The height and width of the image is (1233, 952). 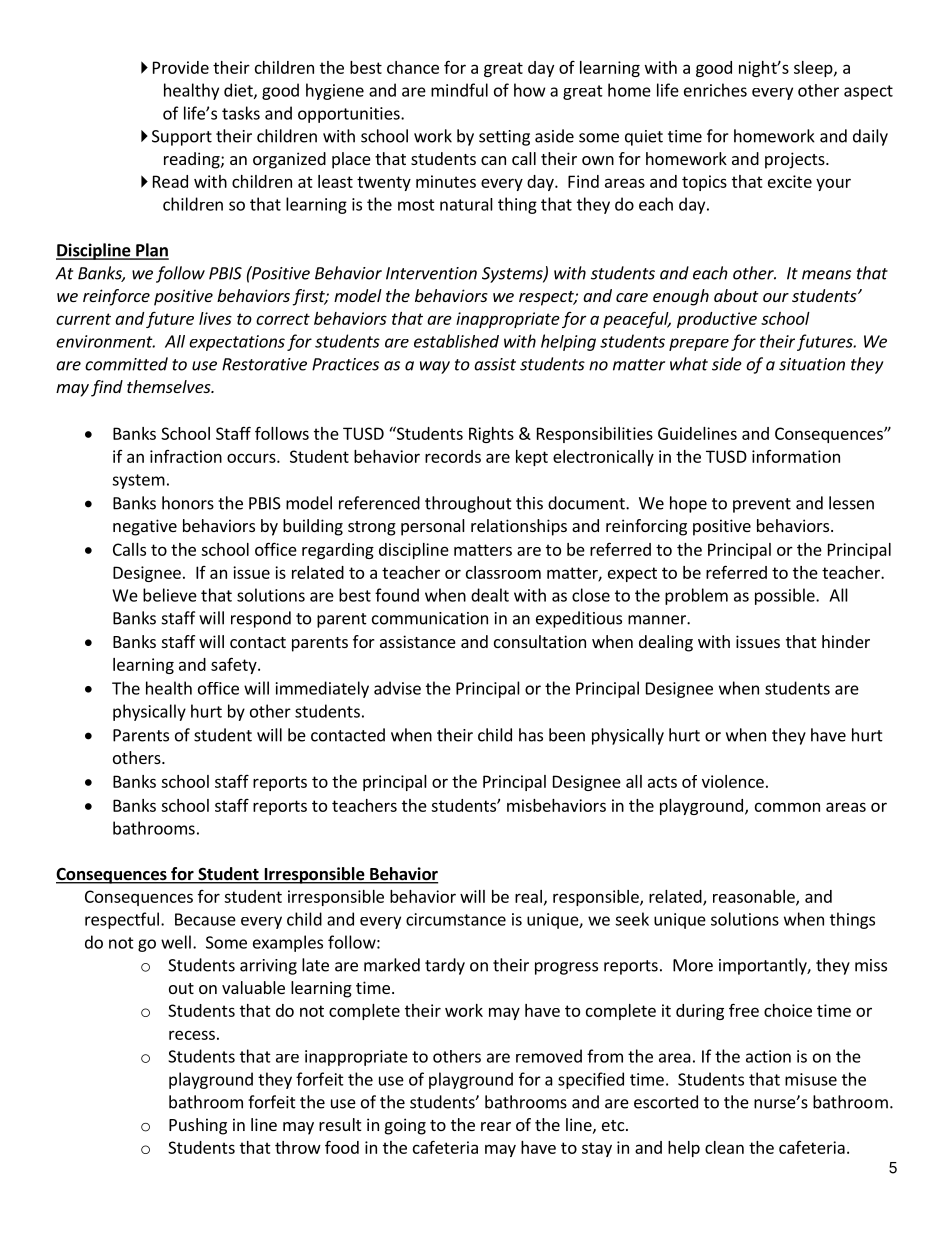 What do you see at coordinates (205, 919) in the image?
I see `Because` at bounding box center [205, 919].
